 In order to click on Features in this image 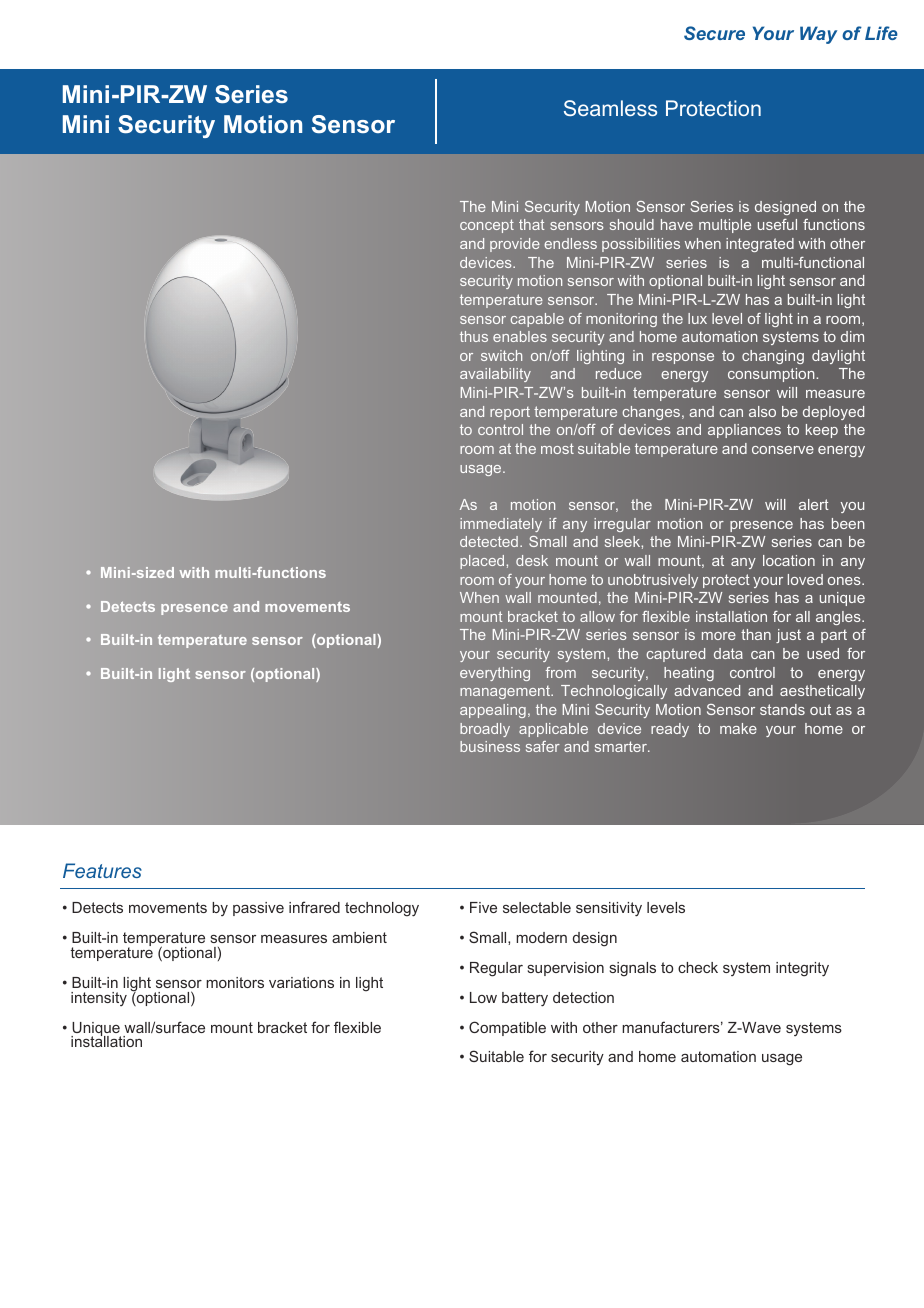, I will do `click(102, 870)`.
